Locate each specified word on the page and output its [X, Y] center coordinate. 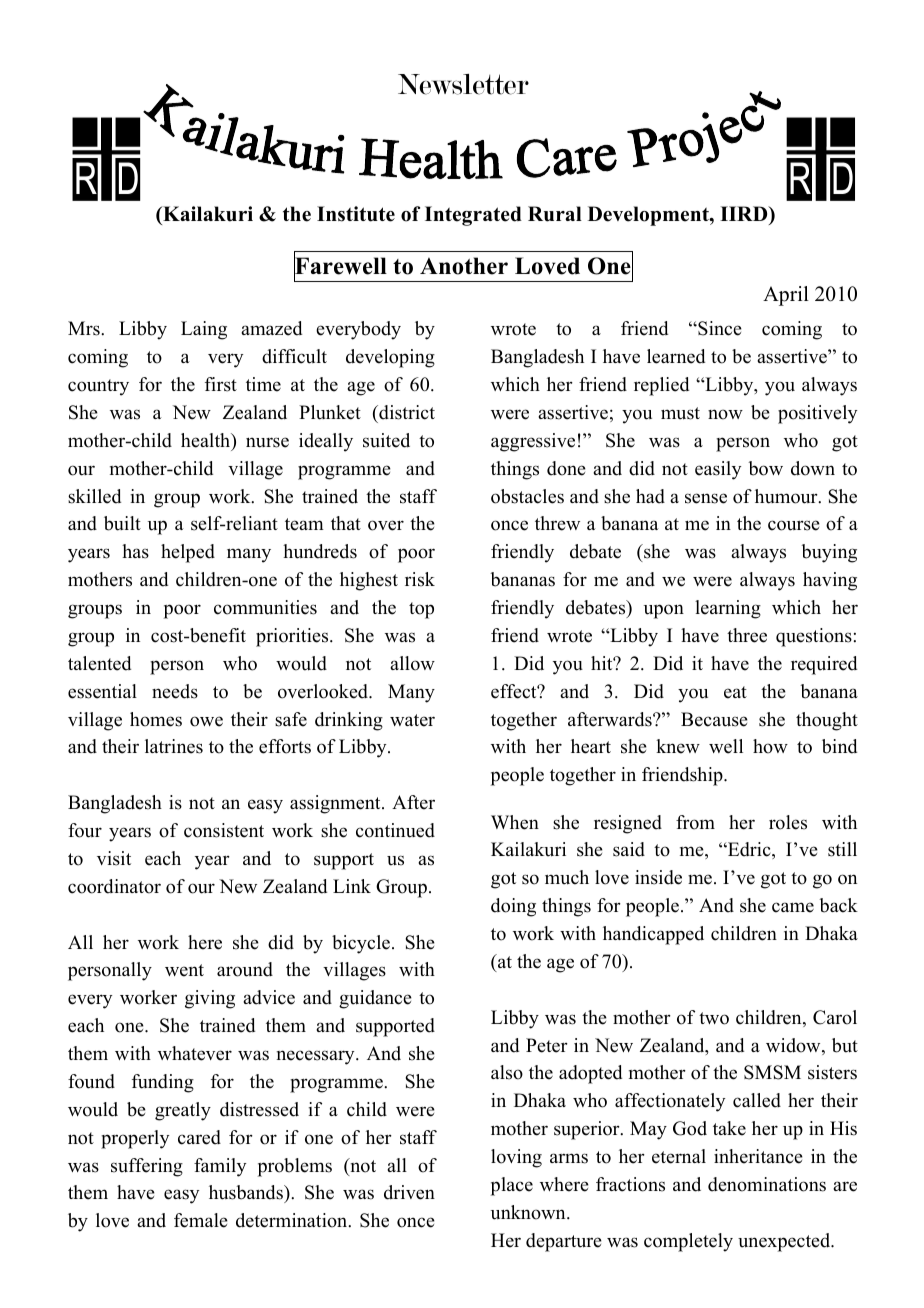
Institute [356, 214]
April [786, 296]
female [201, 1220]
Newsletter [463, 84]
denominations [767, 1184]
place [512, 1186]
